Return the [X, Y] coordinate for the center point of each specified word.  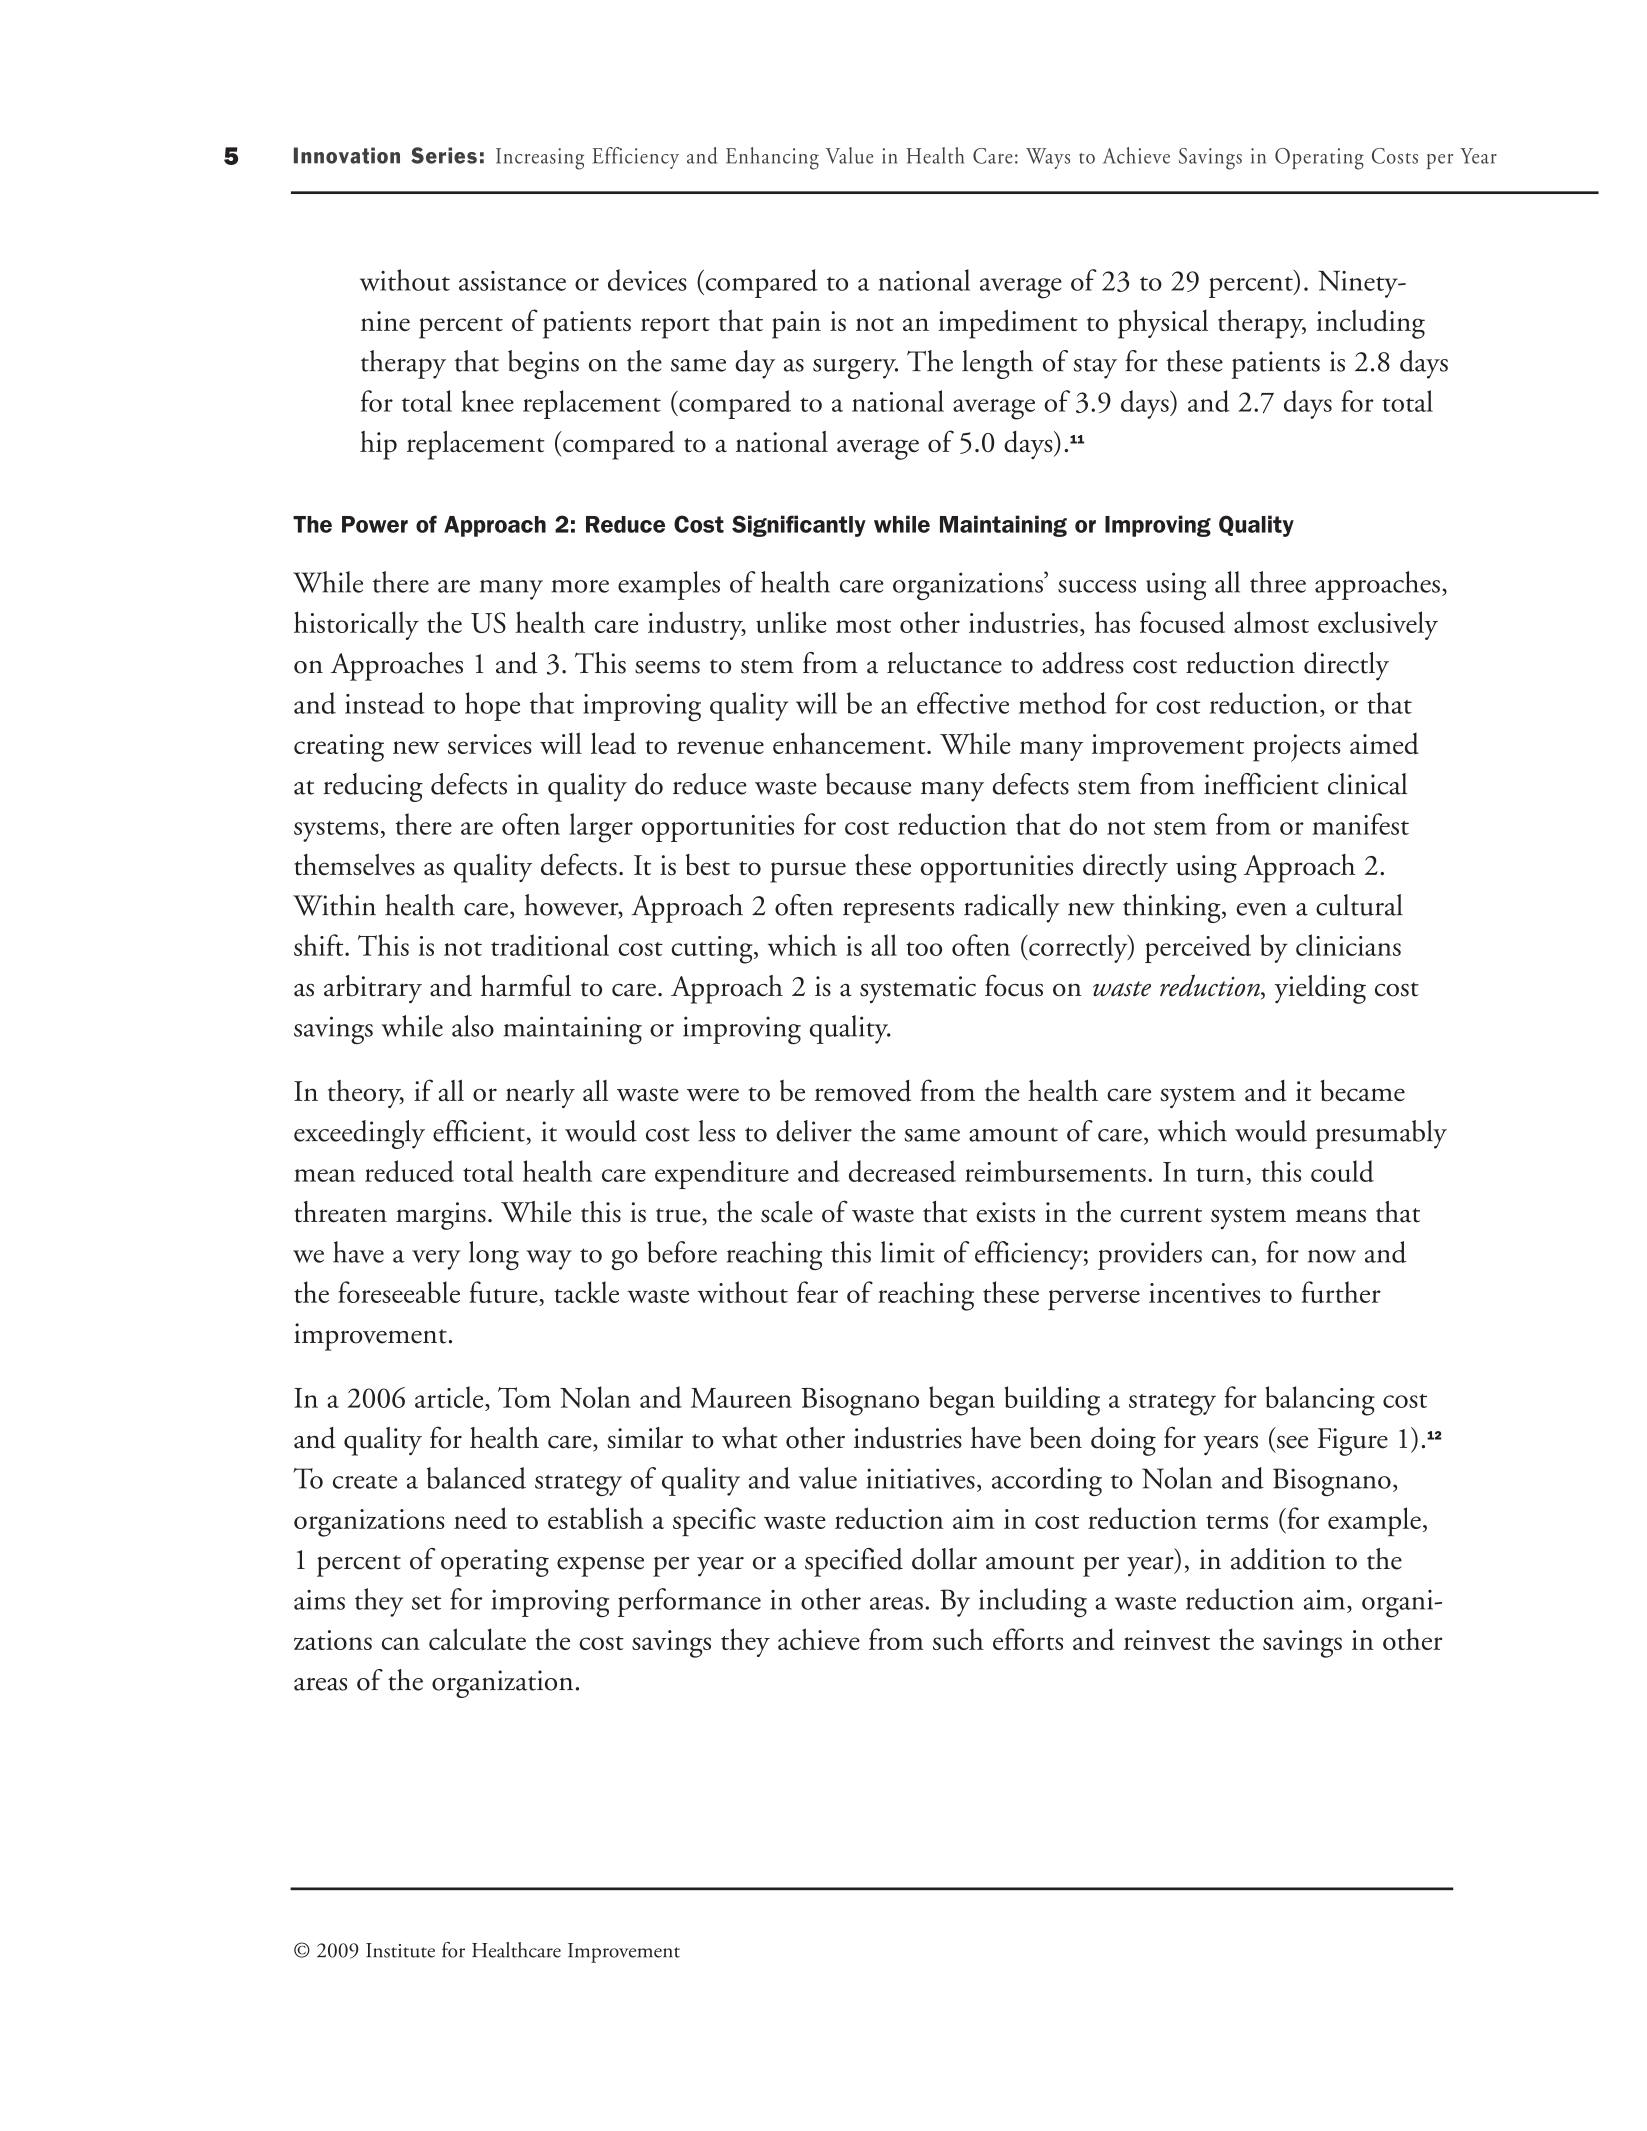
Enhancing [772, 158]
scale [787, 1212]
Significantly [799, 526]
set [426, 1602]
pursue [808, 872]
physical [1163, 324]
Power [375, 524]
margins [441, 1216]
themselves [354, 864]
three [1278, 582]
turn [1221, 1176]
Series [444, 155]
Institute [400, 1950]
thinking [1173, 908]
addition [1278, 1559]
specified [854, 1562]
